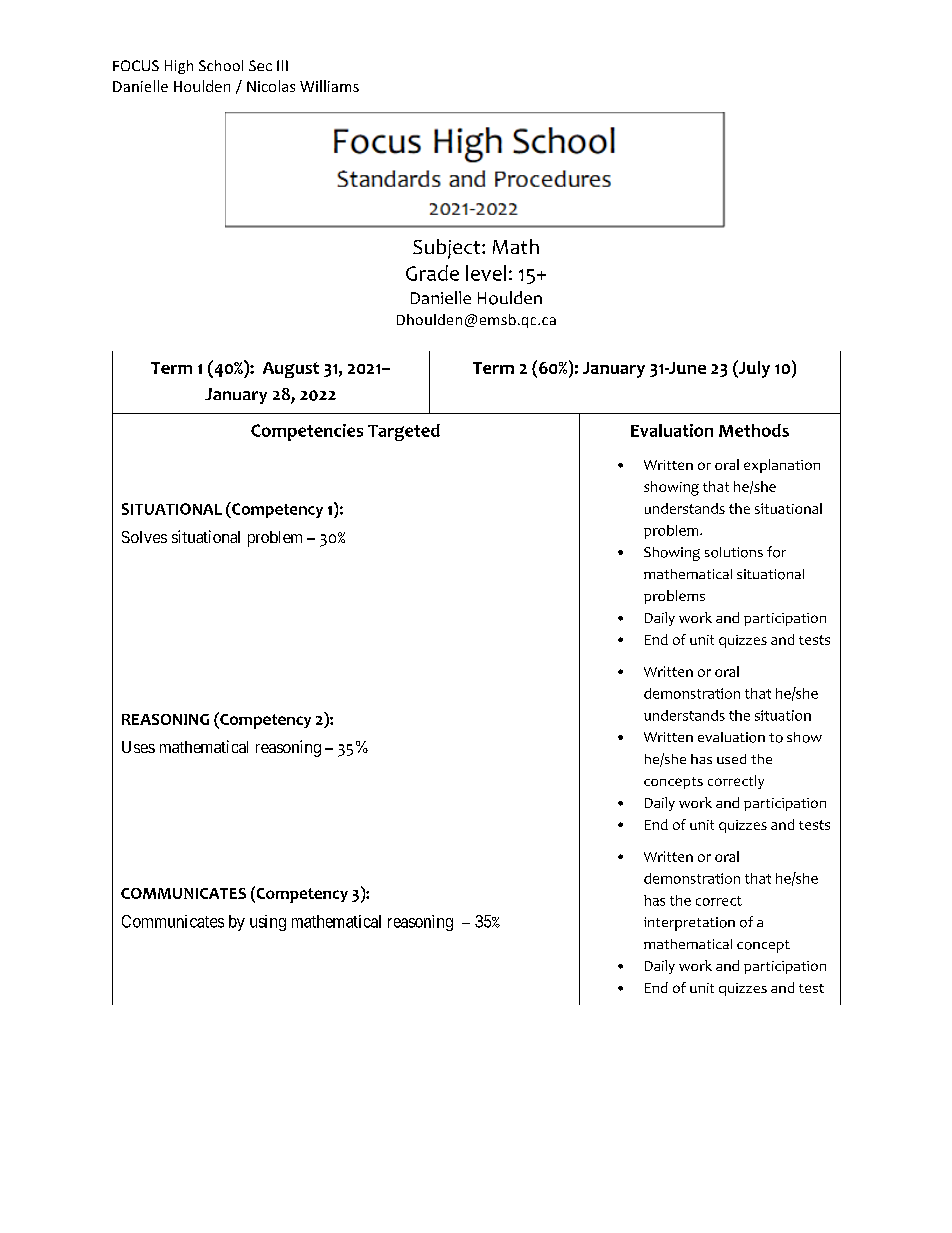  I want to click on Solves, so click(144, 537).
